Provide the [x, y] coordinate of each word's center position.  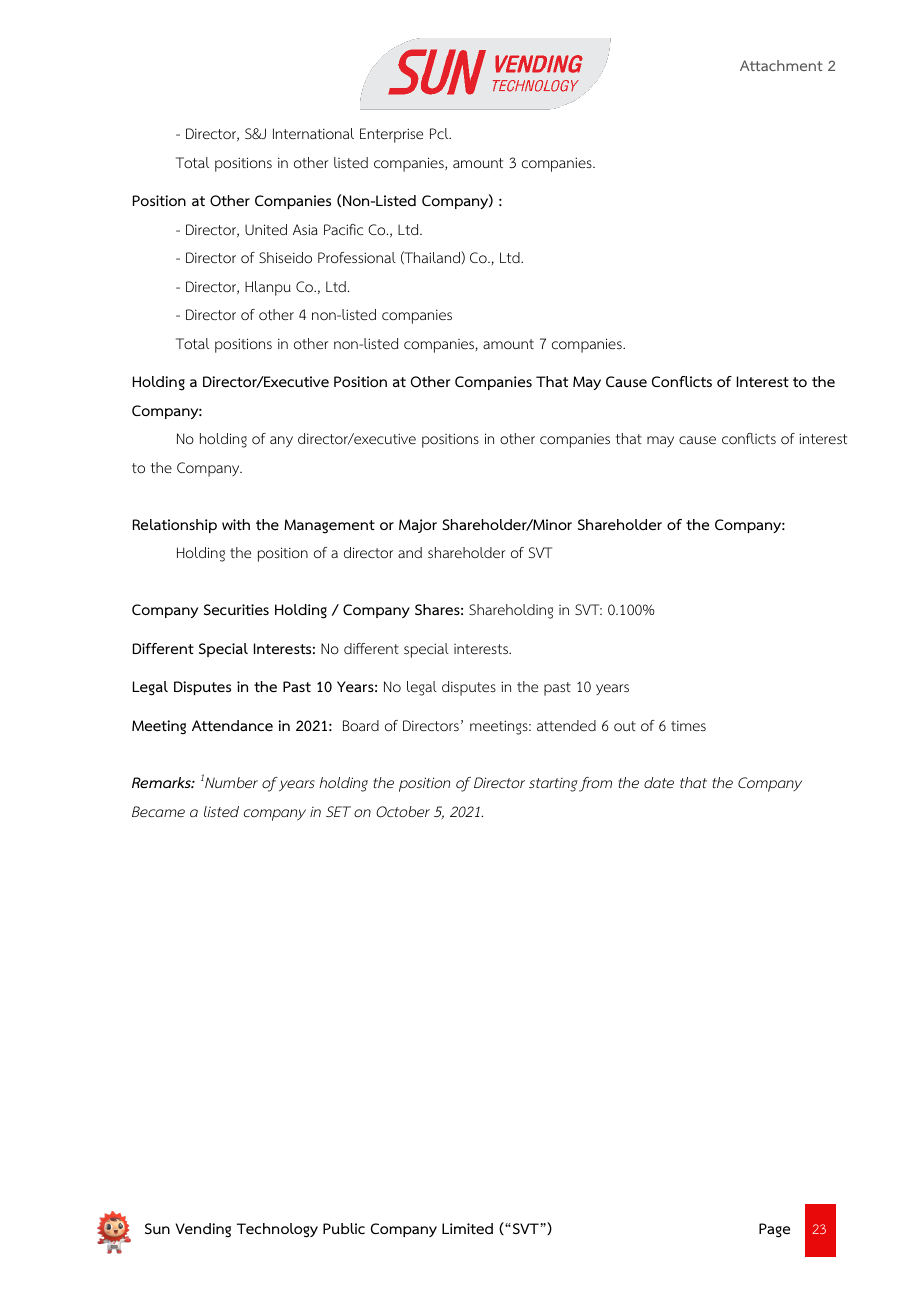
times [688, 725]
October [403, 812]
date [659, 782]
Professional [357, 258]
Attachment [781, 65]
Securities [236, 609]
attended [566, 725]
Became [158, 811]
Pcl [440, 133]
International [313, 133]
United [266, 229]
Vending [203, 1230]
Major [418, 526]
